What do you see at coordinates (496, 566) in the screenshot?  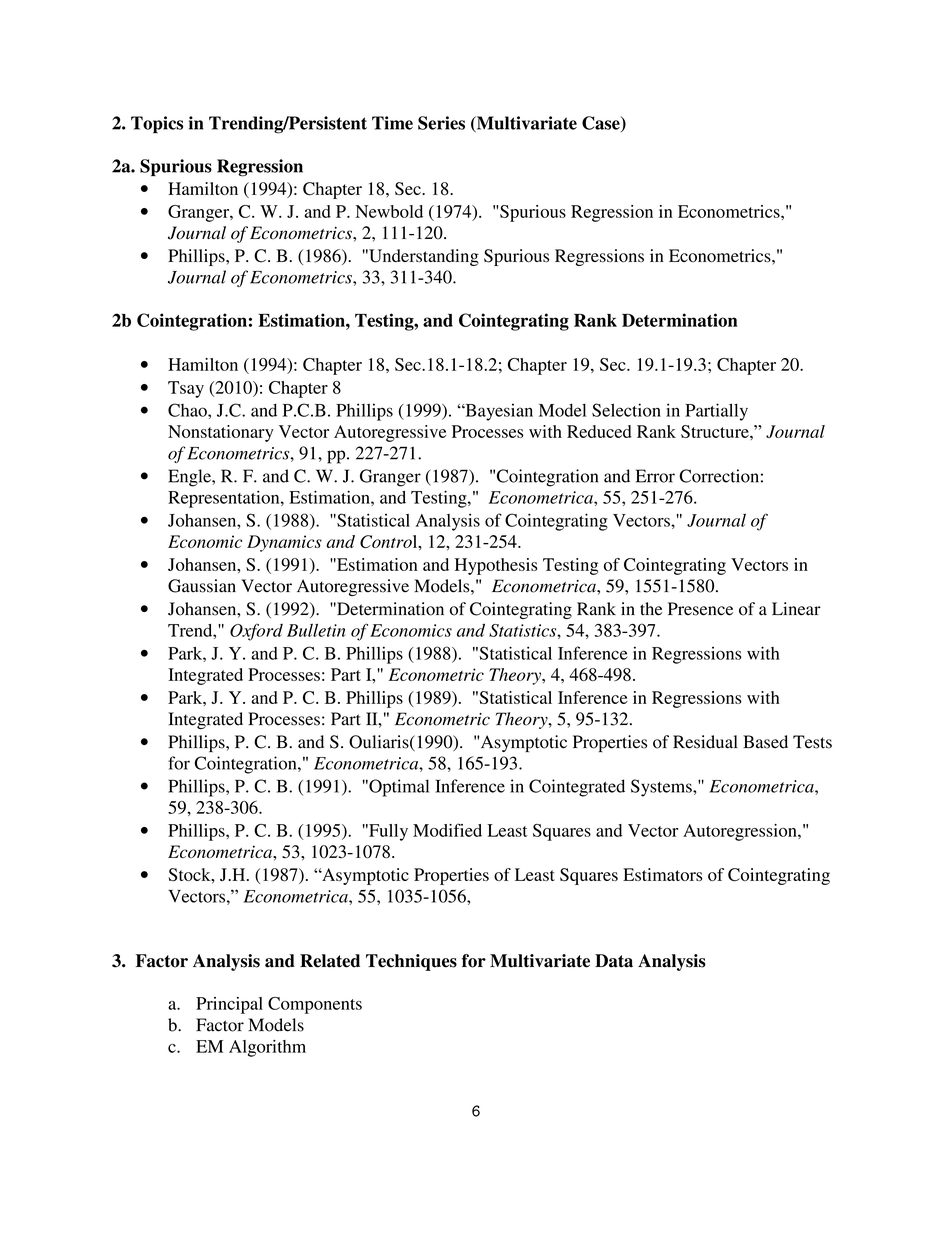 I see `Hypothesis` at bounding box center [496, 566].
